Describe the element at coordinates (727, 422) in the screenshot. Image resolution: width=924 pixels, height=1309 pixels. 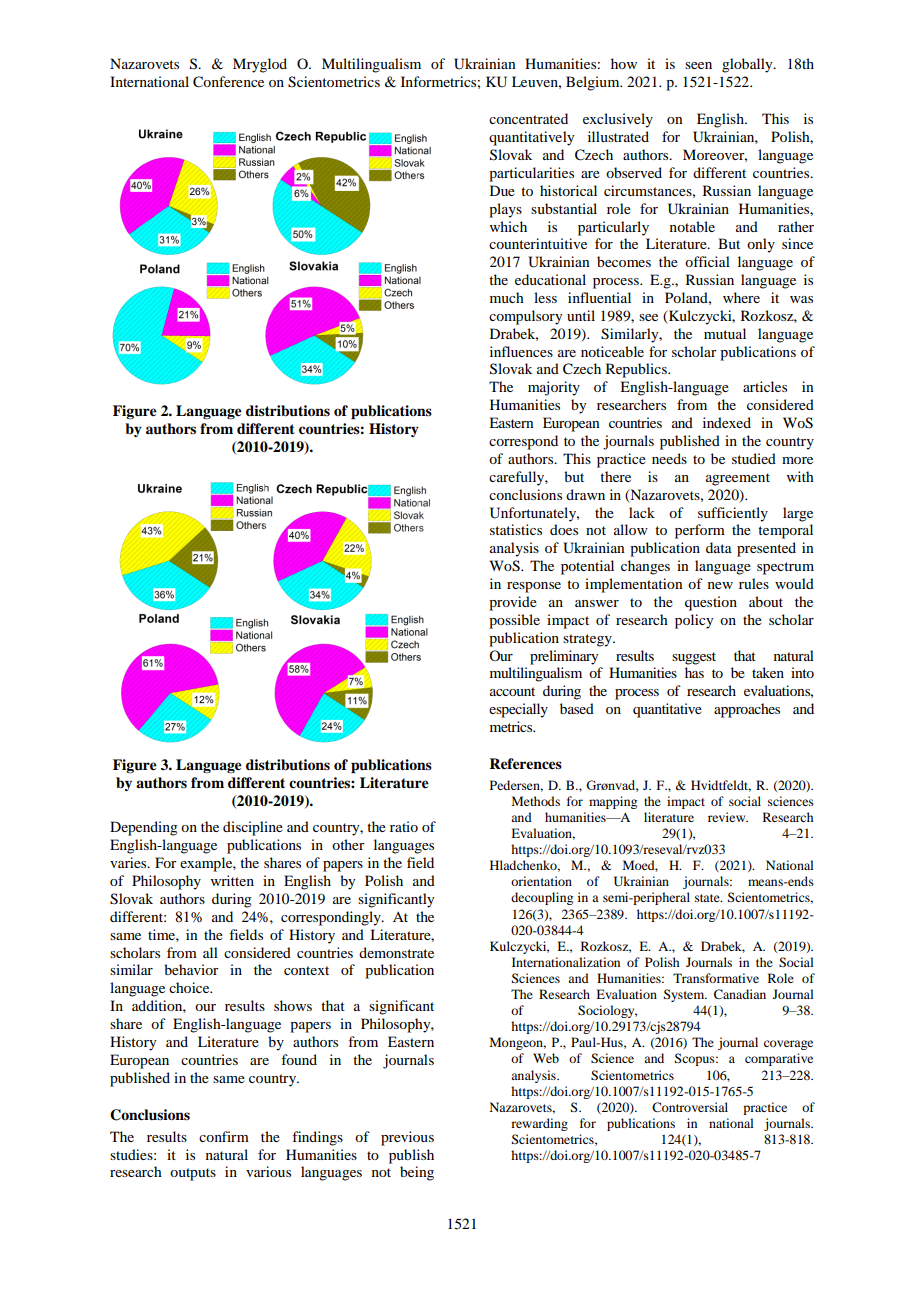
I see `indexed` at that location.
